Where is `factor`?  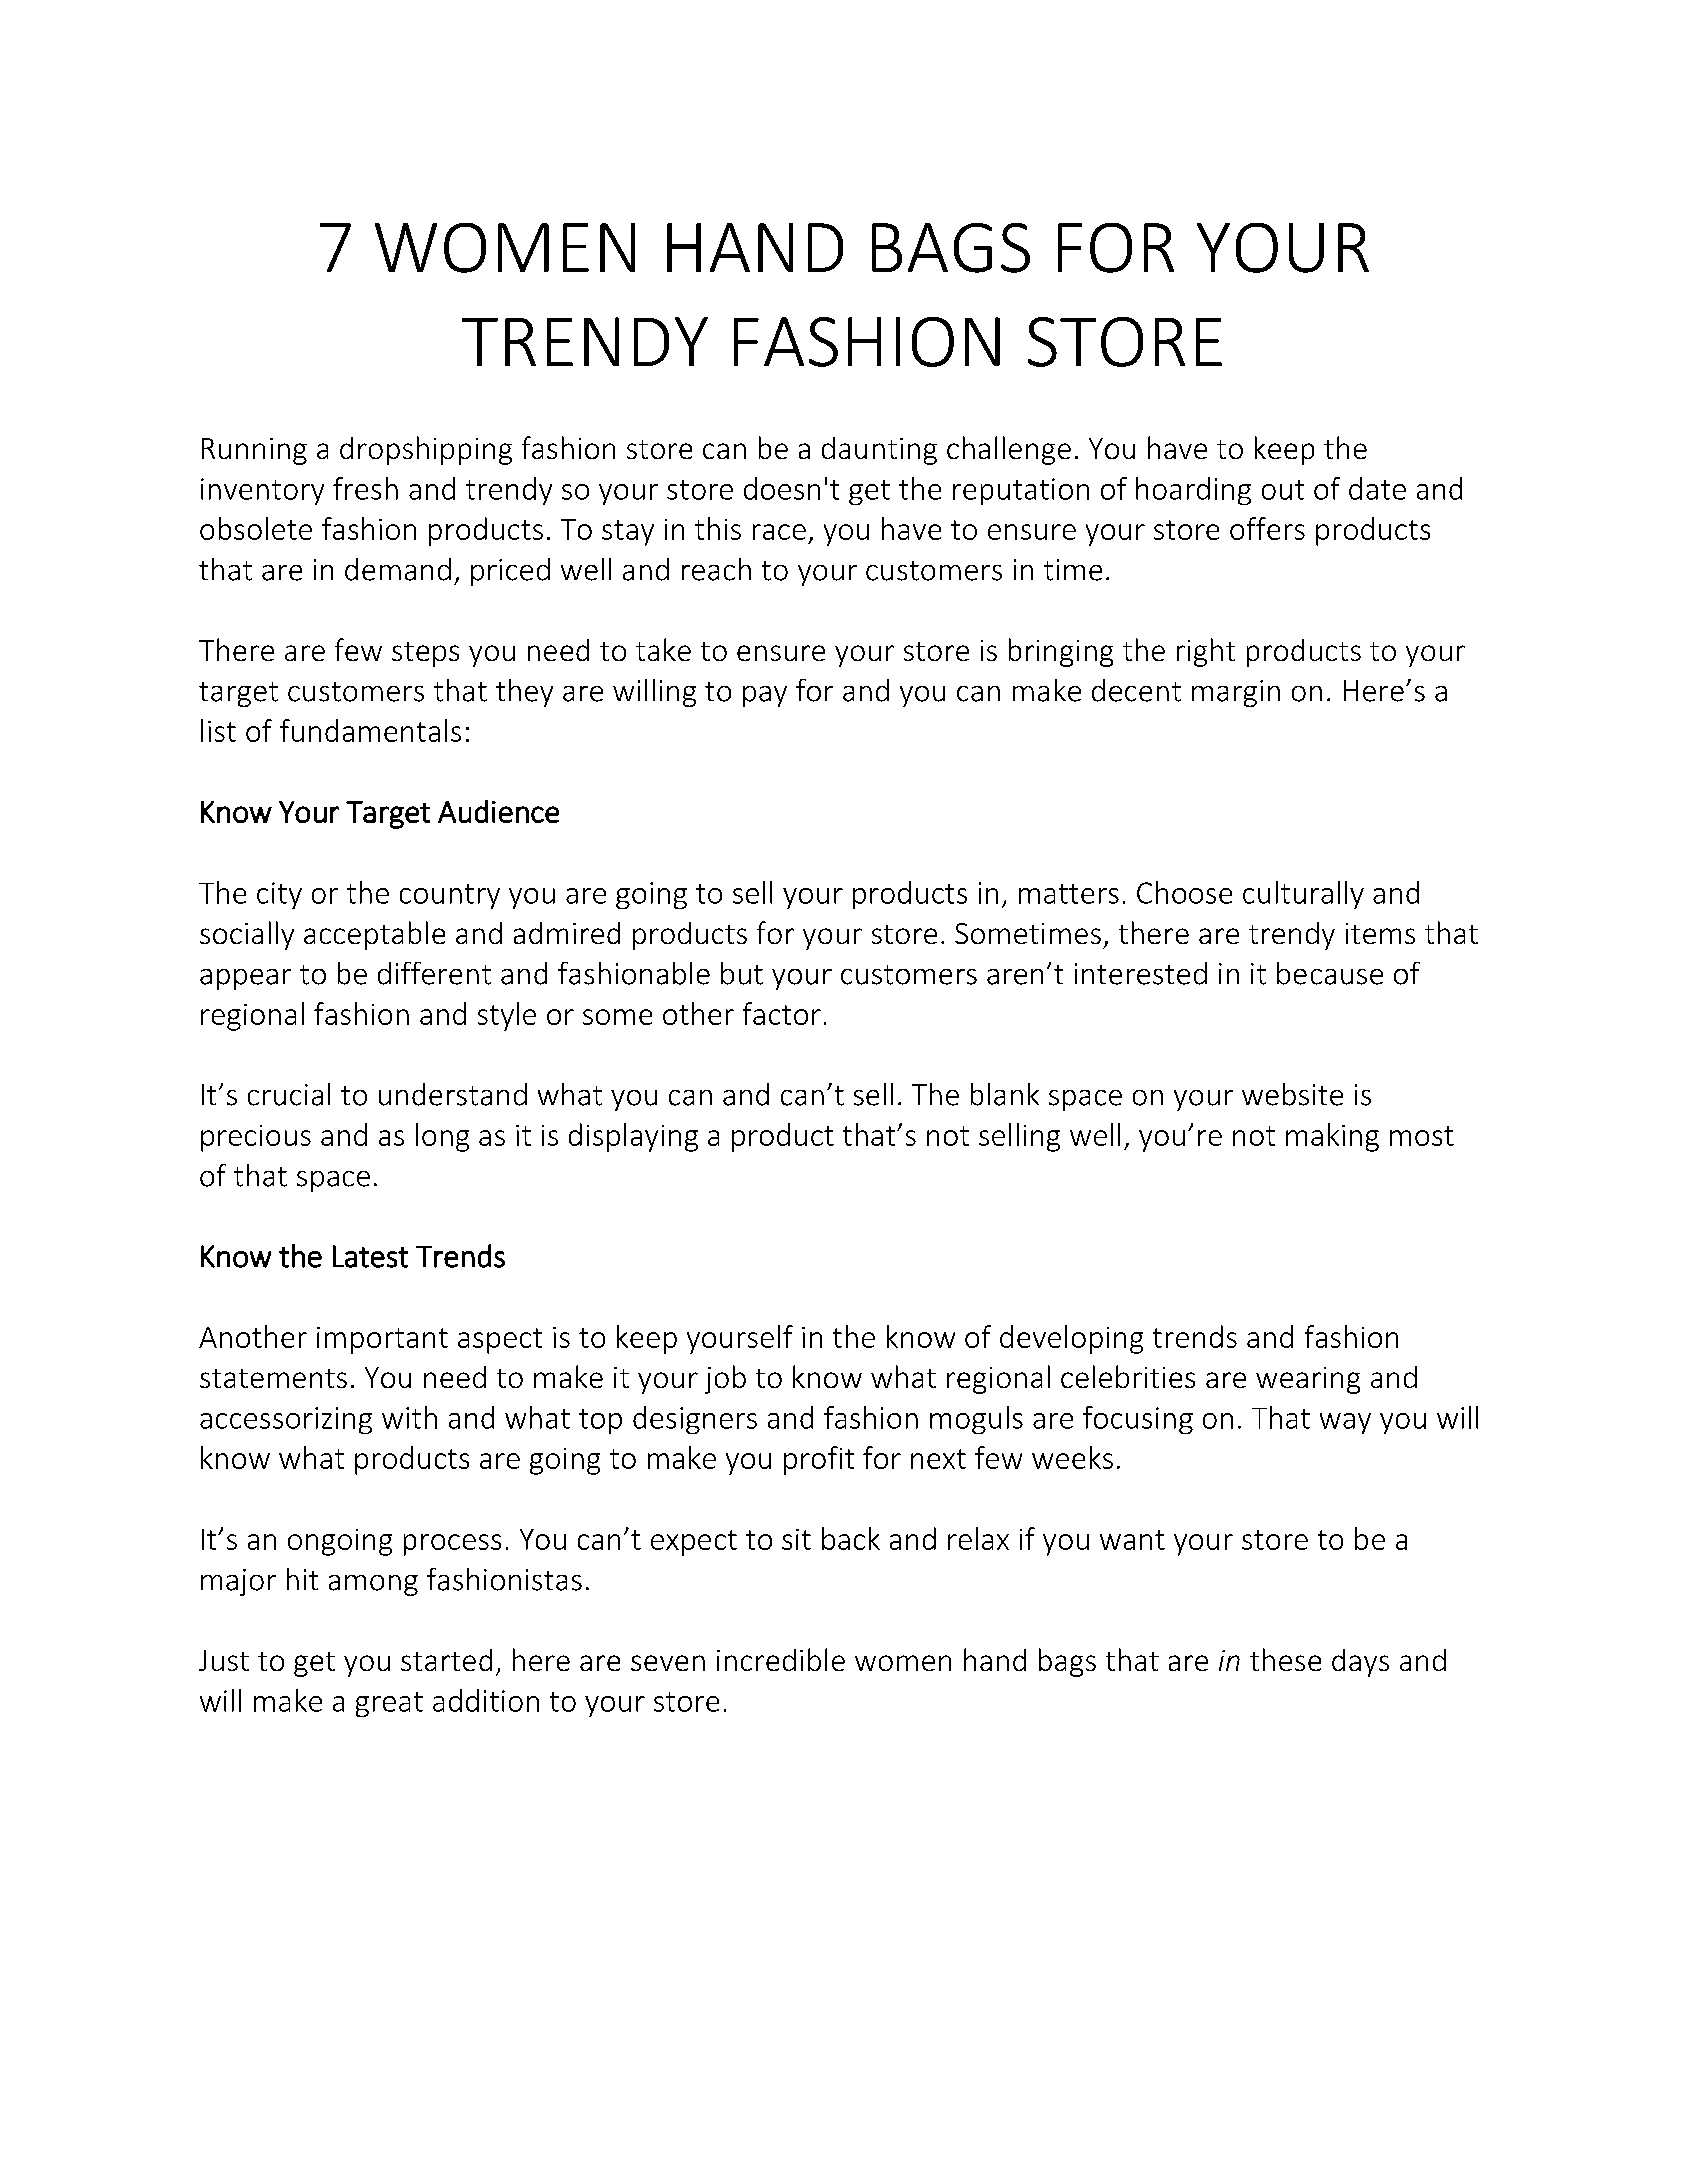
factor is located at coordinates (782, 1013).
